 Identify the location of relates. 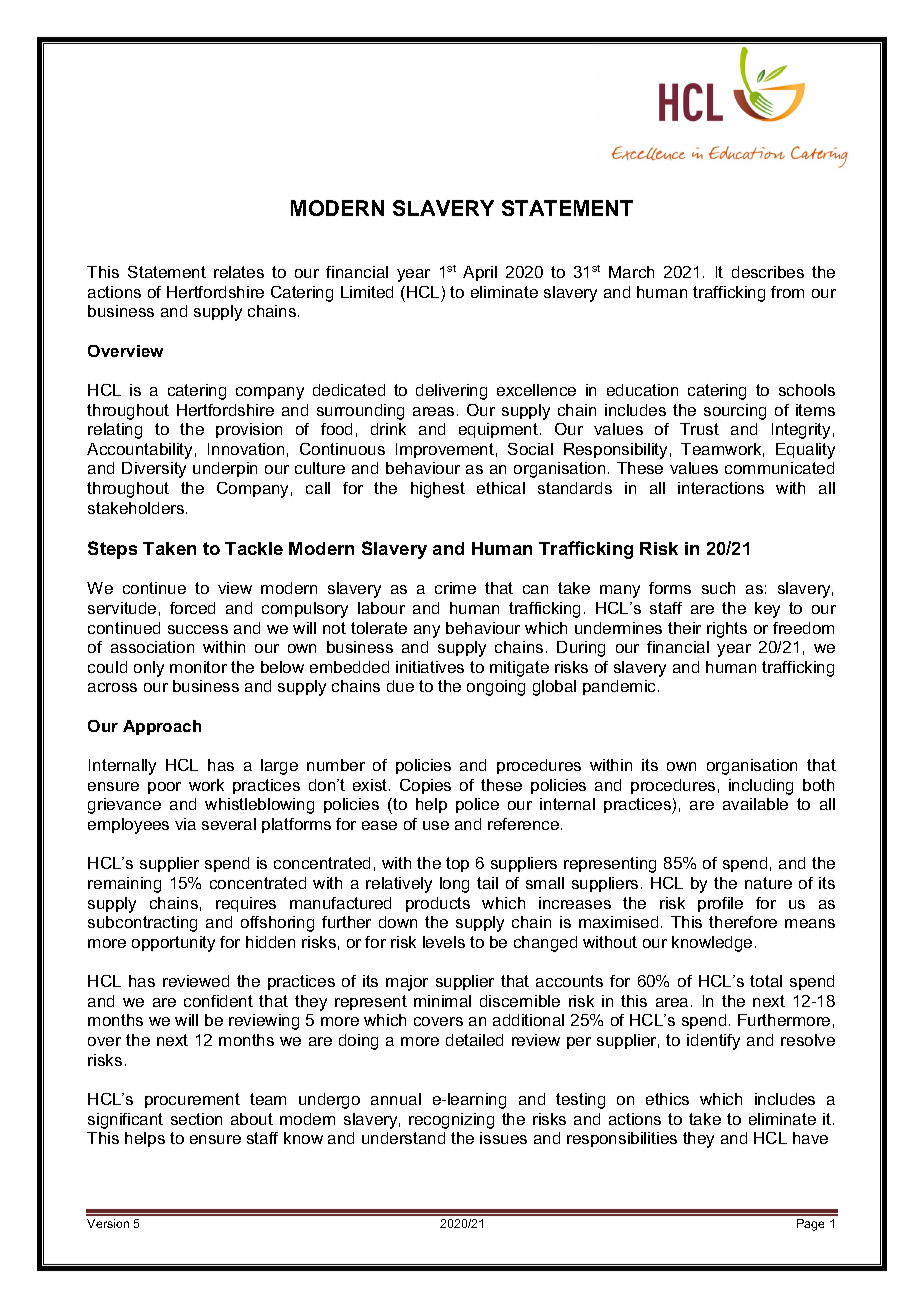
(239, 272).
